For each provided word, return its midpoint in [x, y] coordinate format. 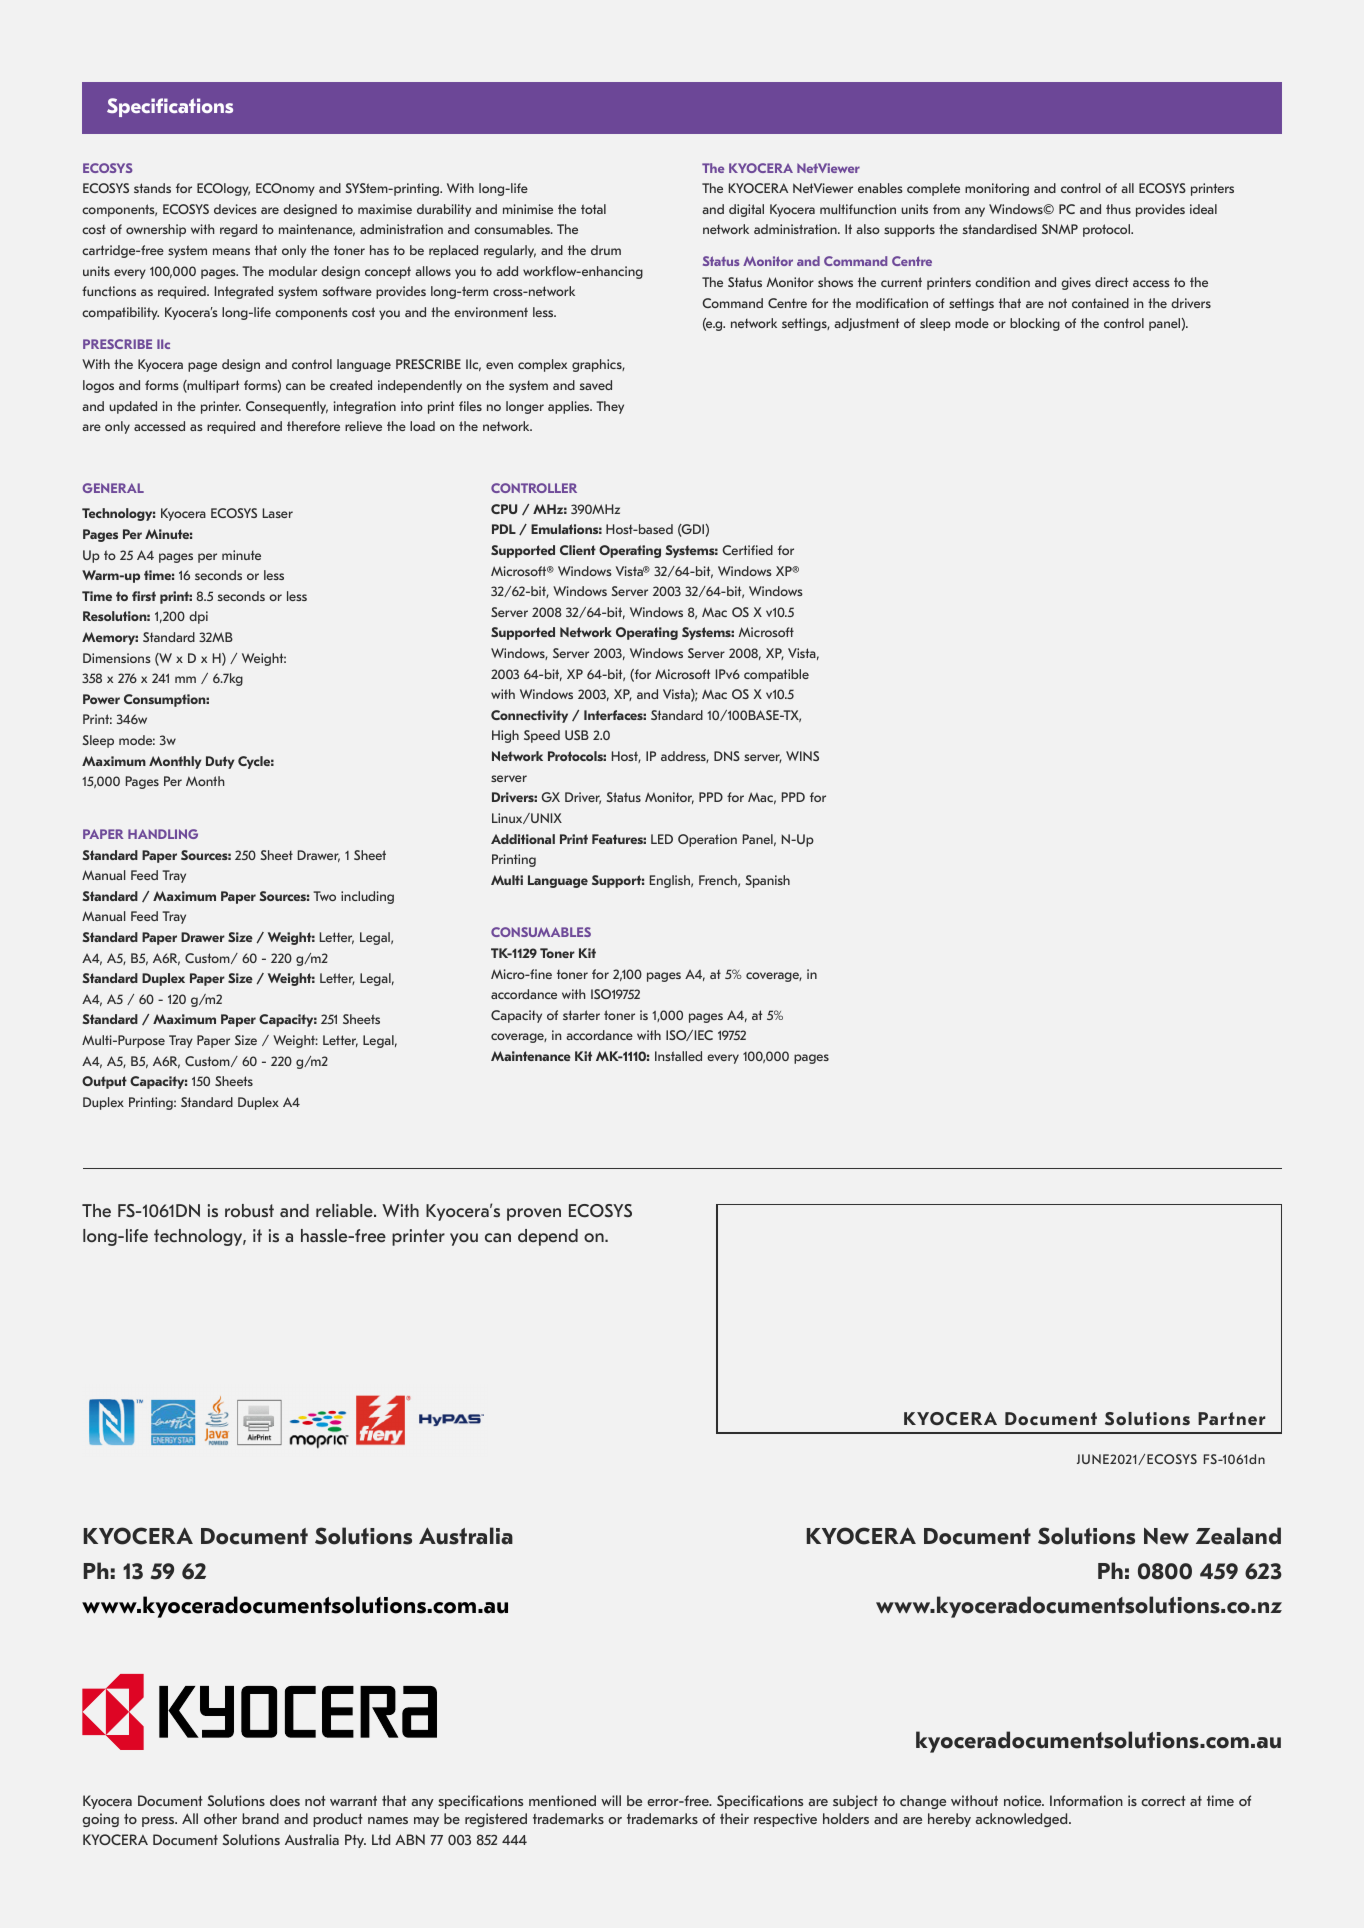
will [611, 1800]
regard [238, 230]
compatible [776, 675]
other [220, 1818]
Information [1086, 1800]
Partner [1231, 1418]
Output [104, 1082]
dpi [198, 617]
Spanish [768, 881]
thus [1118, 209]
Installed [678, 1056]
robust [249, 1210]
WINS [802, 756]
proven [534, 1214]
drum [606, 250]
